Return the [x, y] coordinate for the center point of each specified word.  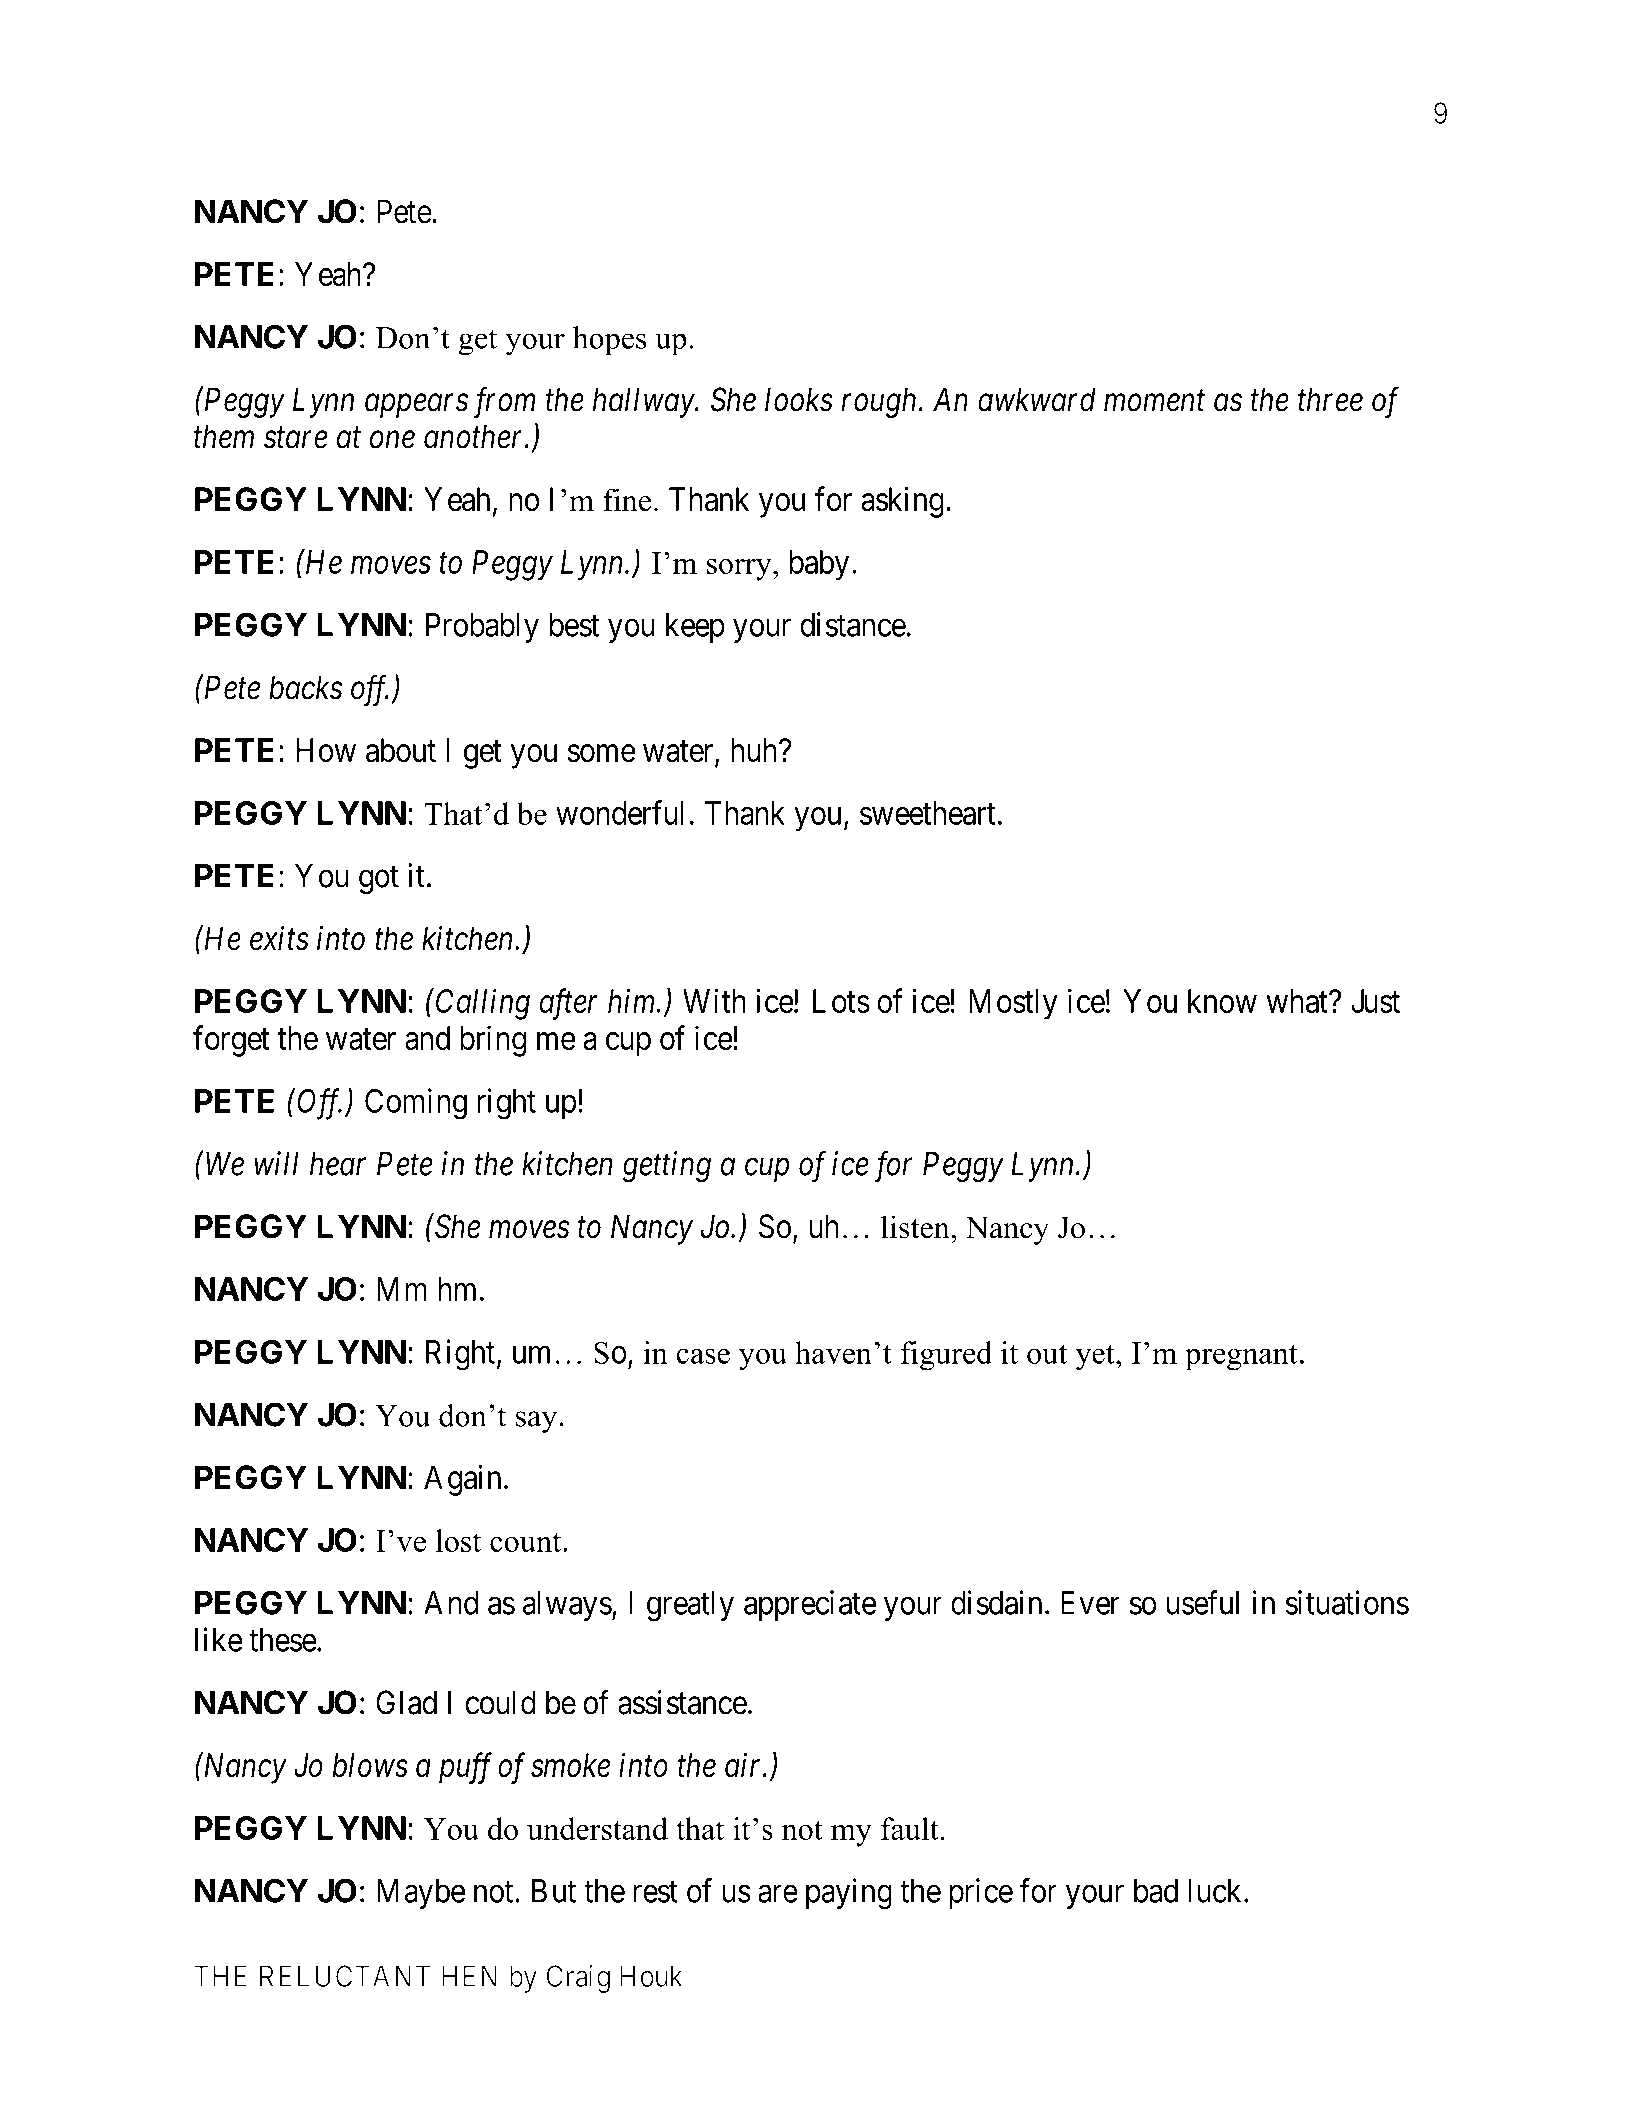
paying [849, 1894]
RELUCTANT [345, 1976]
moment [1154, 401]
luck [1217, 1891]
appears [416, 406]
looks [799, 399]
